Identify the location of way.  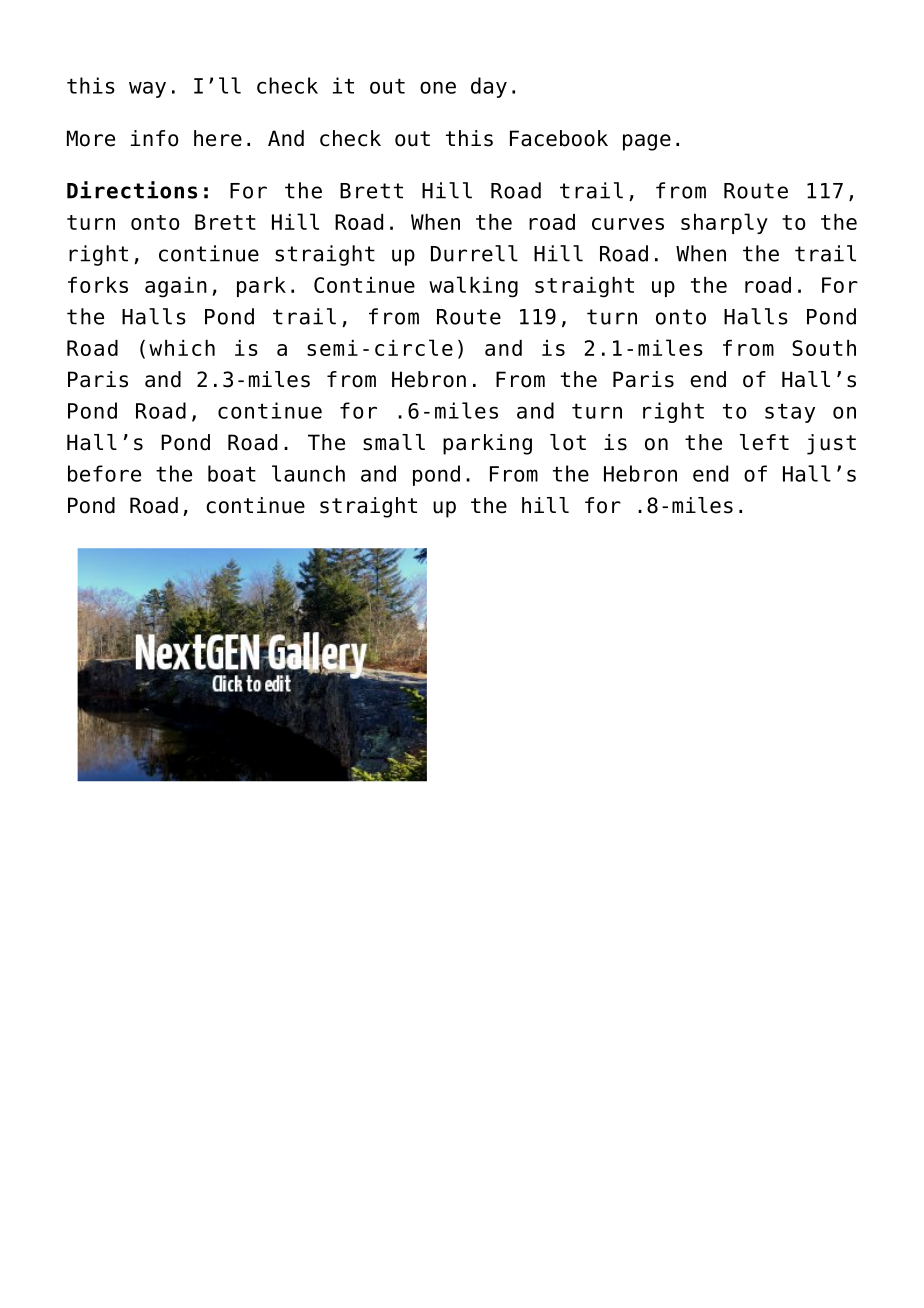
(147, 89).
